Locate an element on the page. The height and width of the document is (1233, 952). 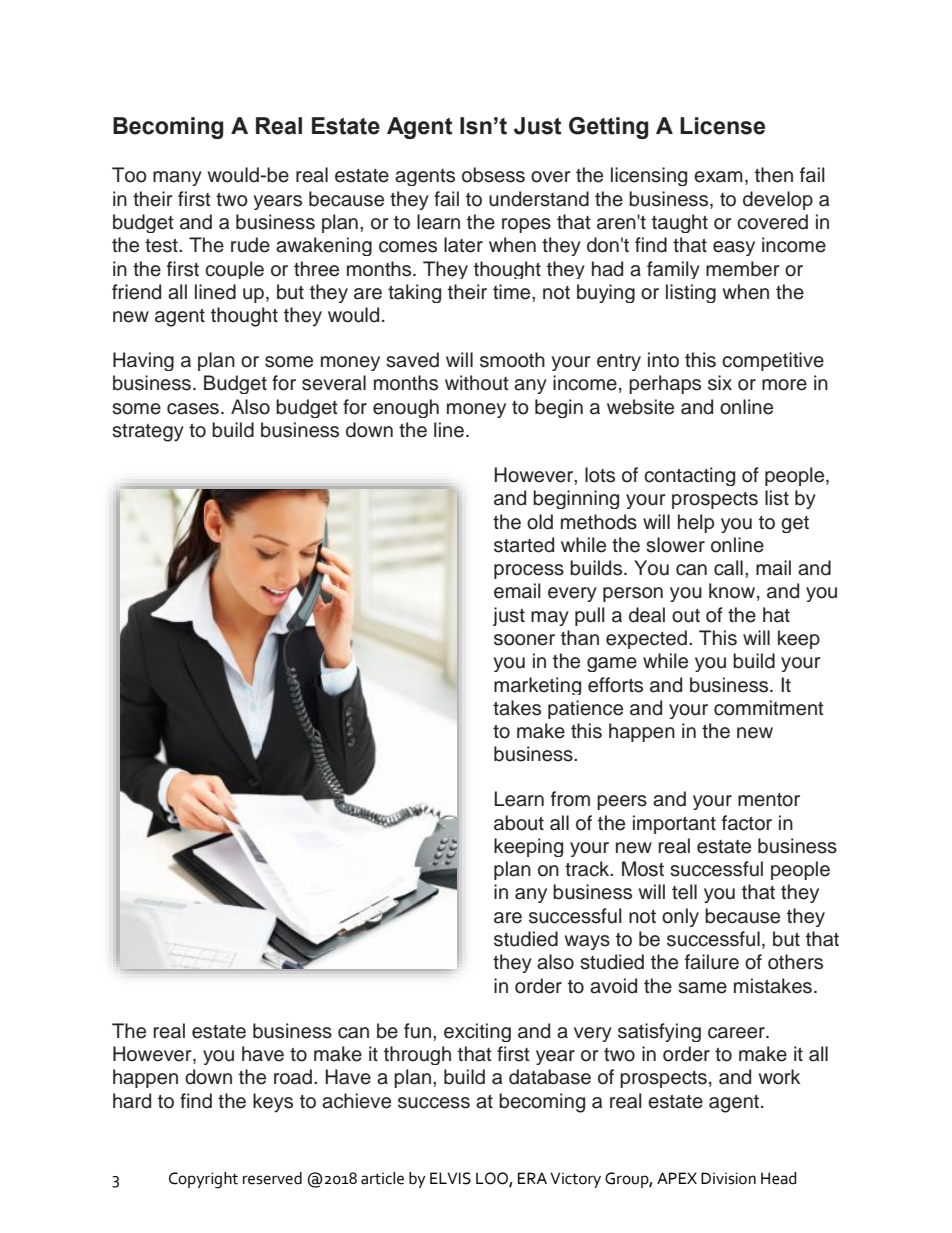
about is located at coordinates (519, 823).
